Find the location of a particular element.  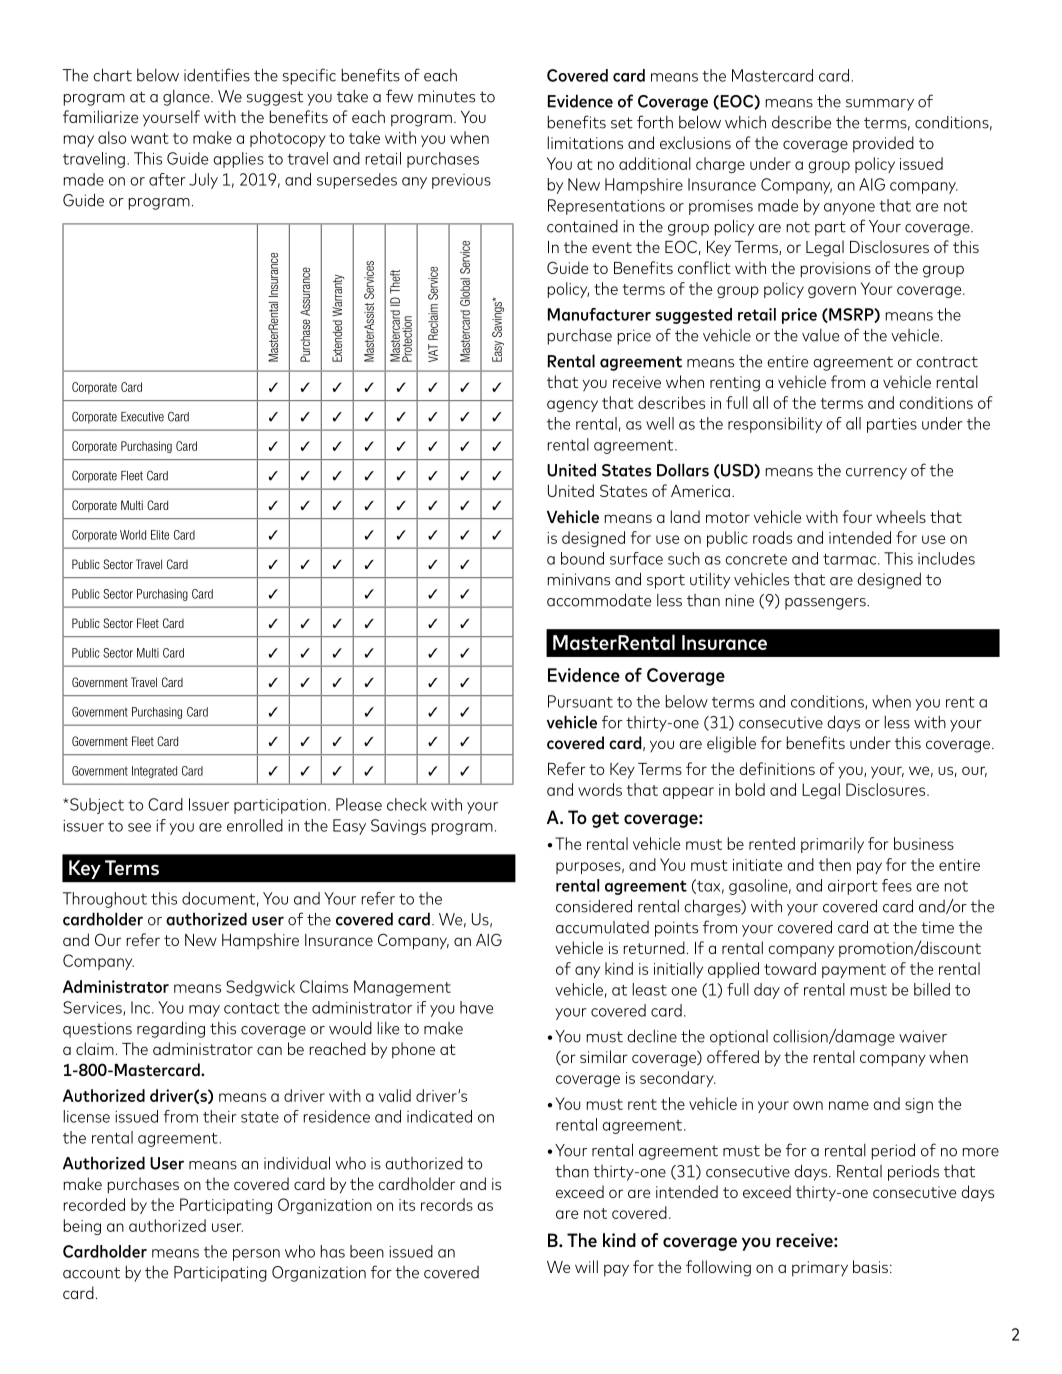

Sedgwick is located at coordinates (260, 988).
